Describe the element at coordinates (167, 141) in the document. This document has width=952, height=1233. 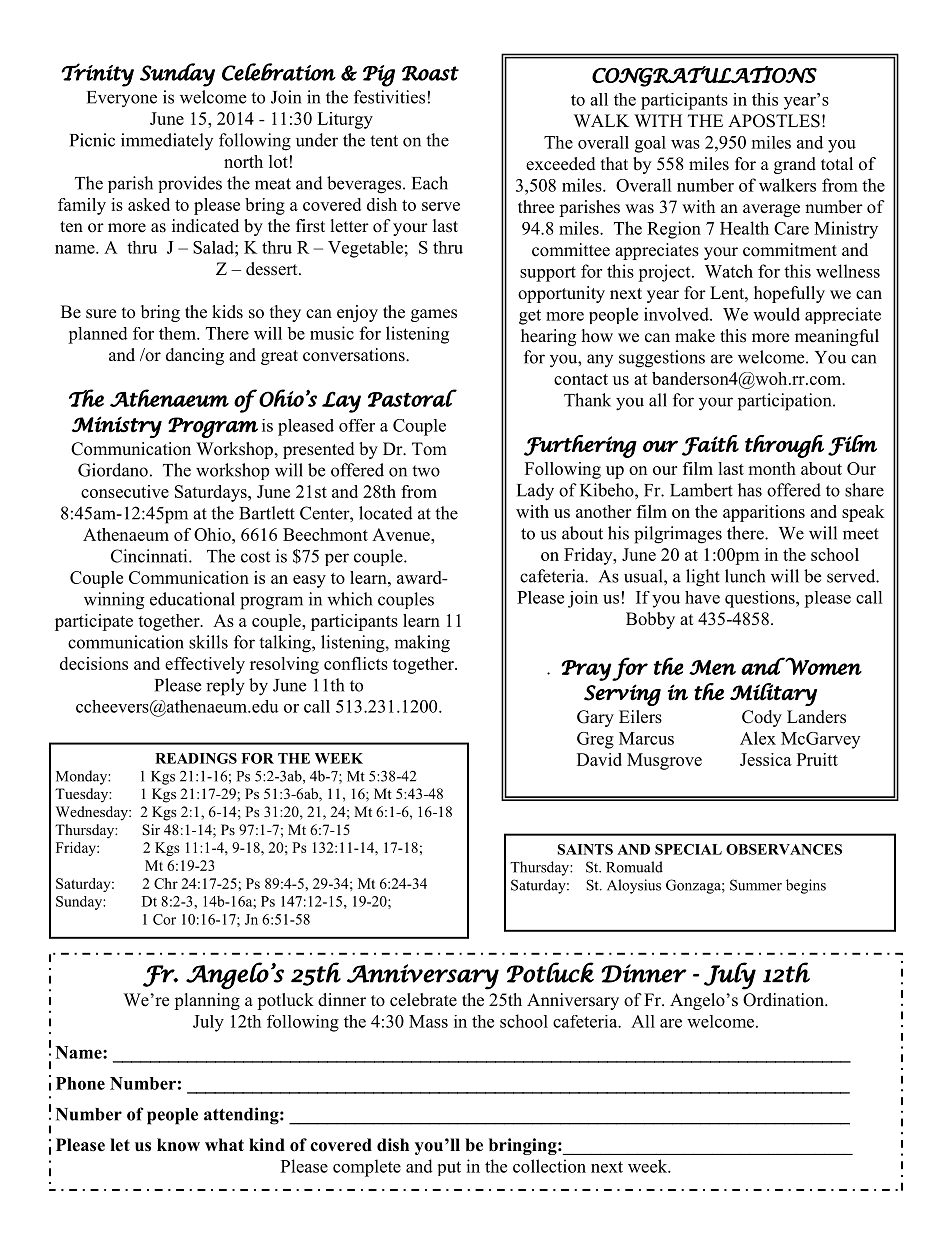
I see `immediately` at that location.
